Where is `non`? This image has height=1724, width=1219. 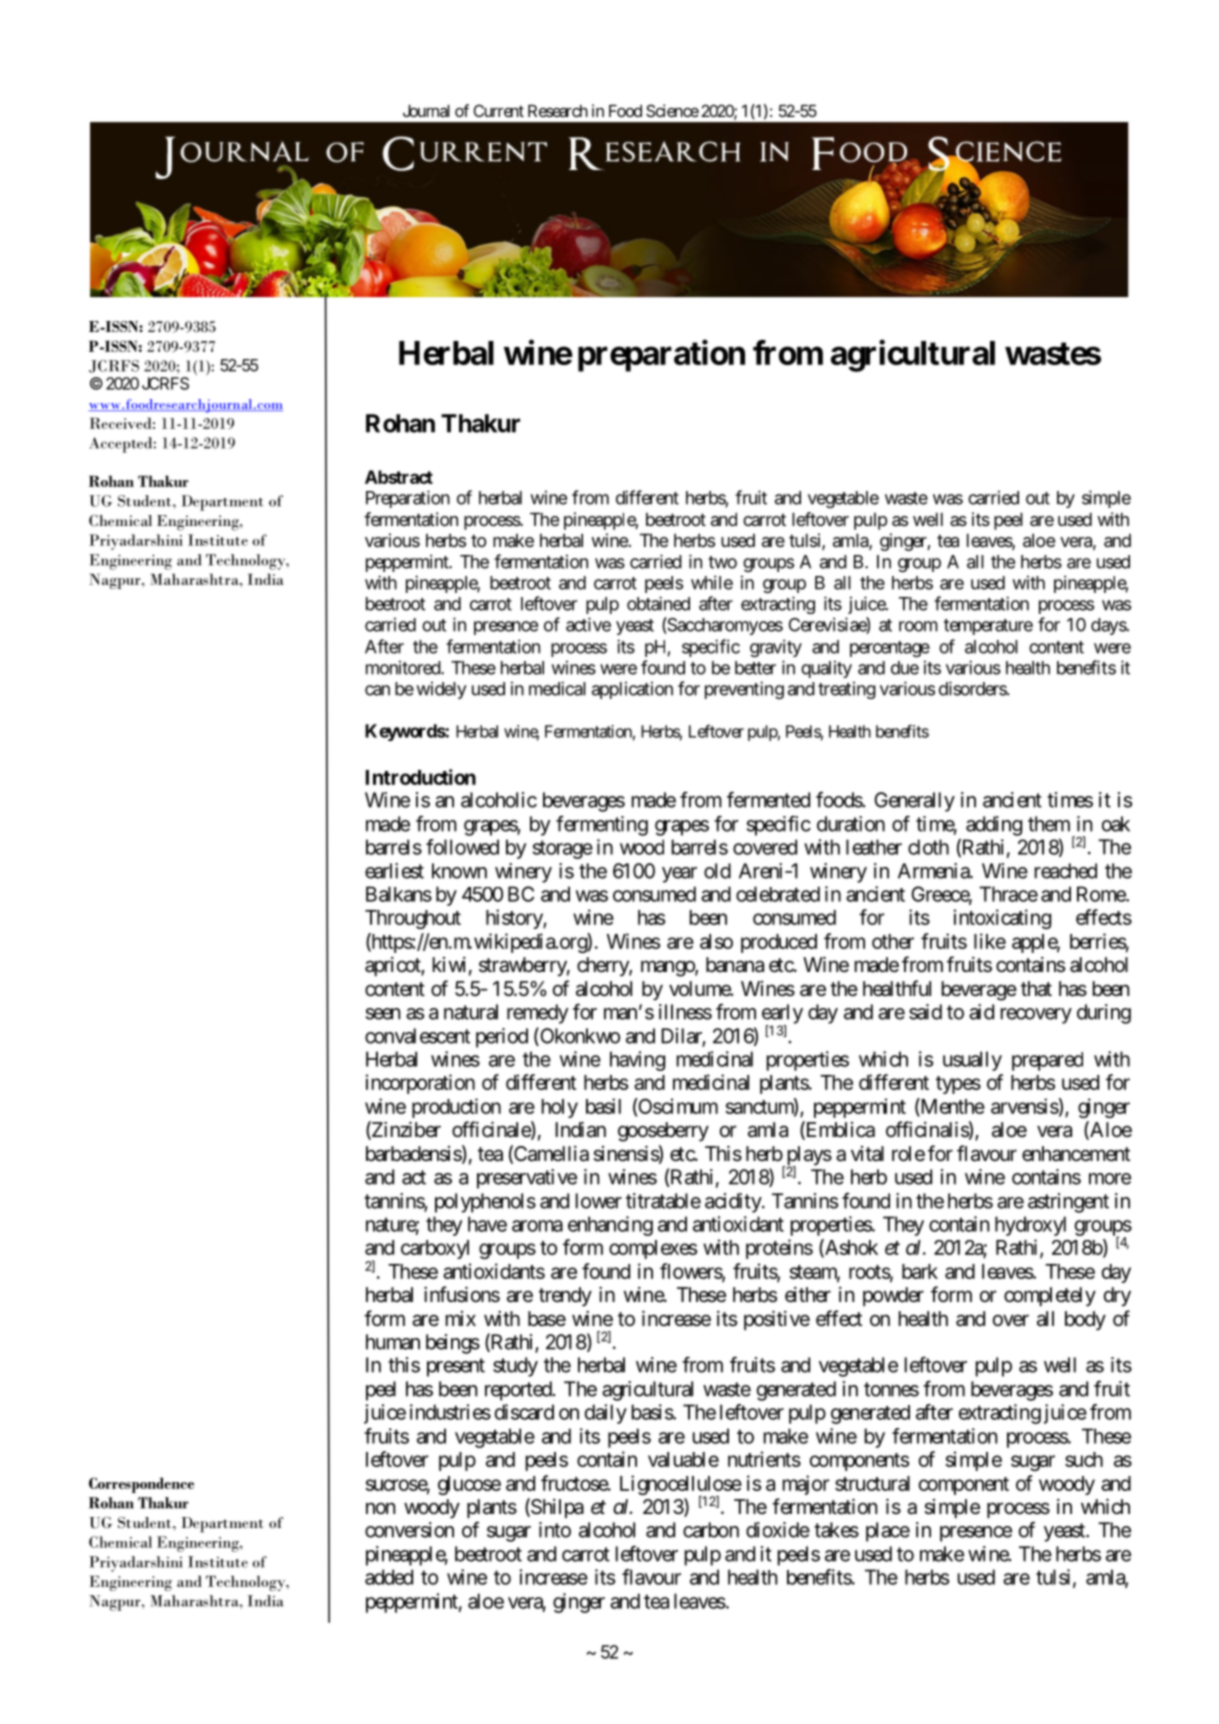
non is located at coordinates (380, 1508).
